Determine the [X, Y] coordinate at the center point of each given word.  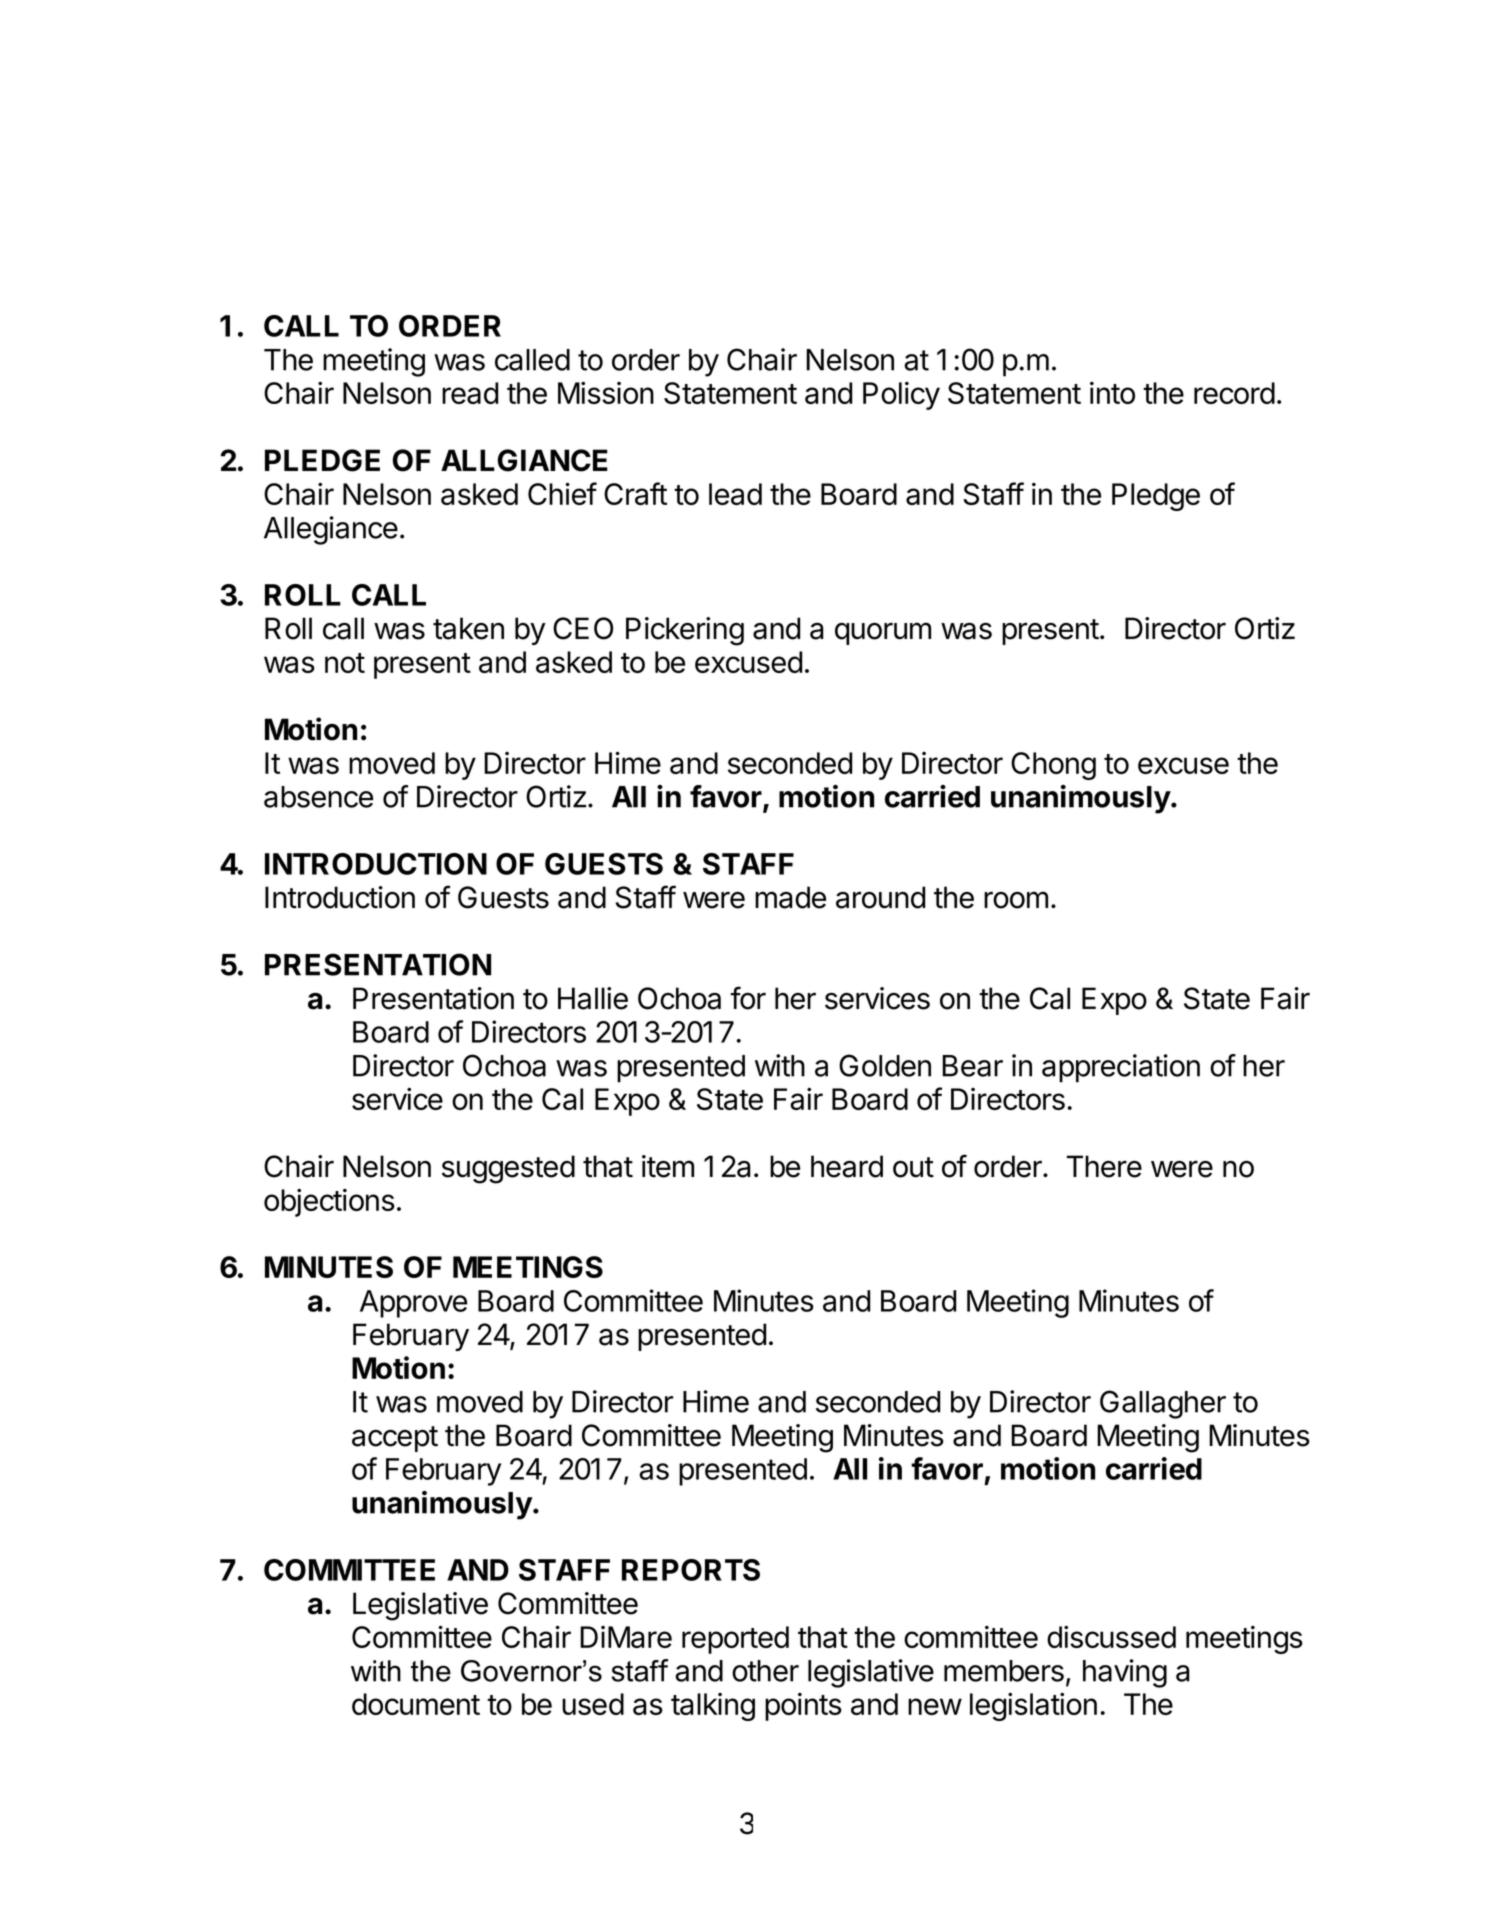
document [416, 1704]
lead [735, 494]
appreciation [1121, 1068]
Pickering [685, 631]
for [748, 998]
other [765, 1671]
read [470, 393]
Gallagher [1163, 1404]
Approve [413, 1304]
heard [847, 1166]
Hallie [593, 998]
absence [318, 797]
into [1112, 393]
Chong [1053, 766]
